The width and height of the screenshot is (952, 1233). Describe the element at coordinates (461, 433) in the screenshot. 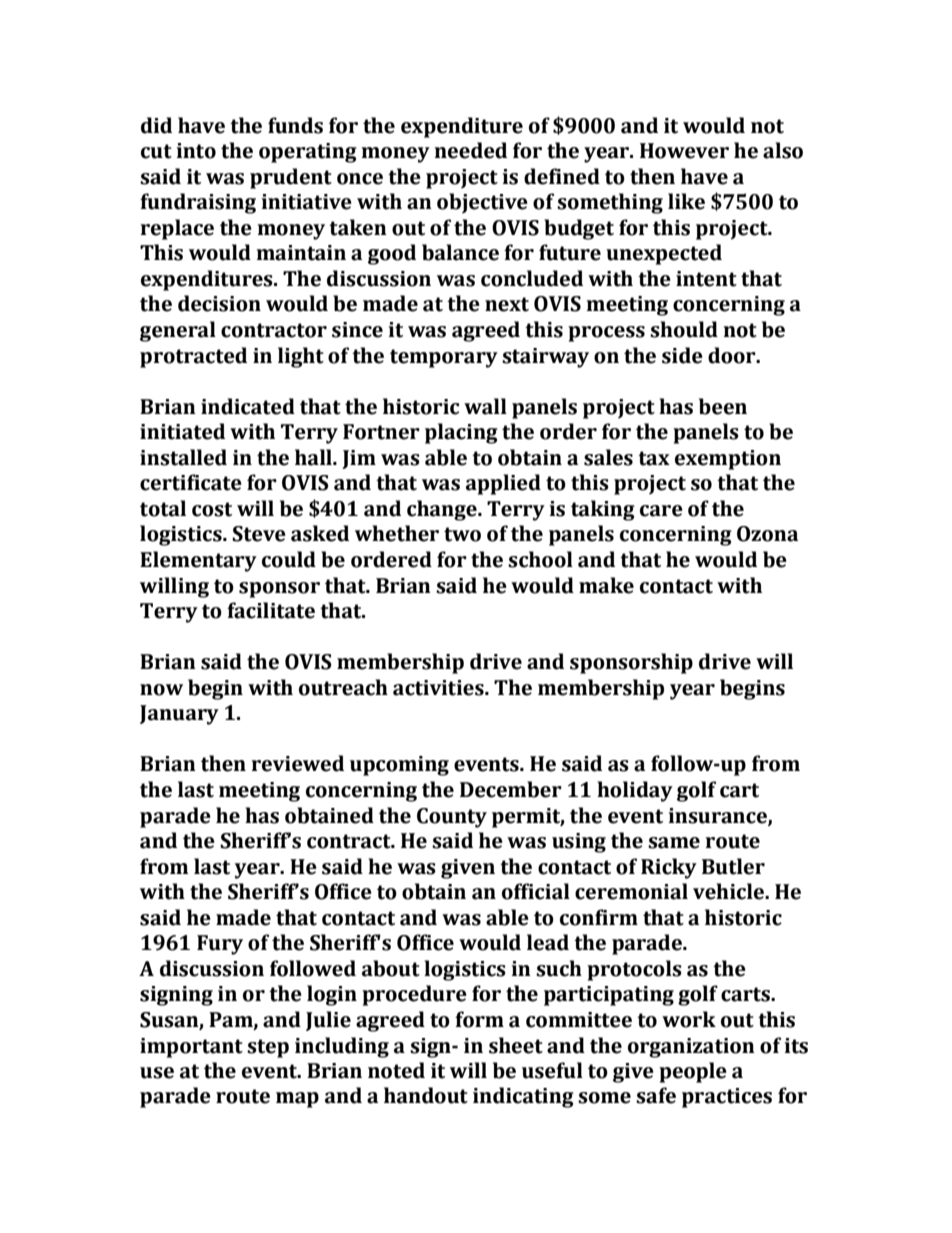

I see `placing` at that location.
